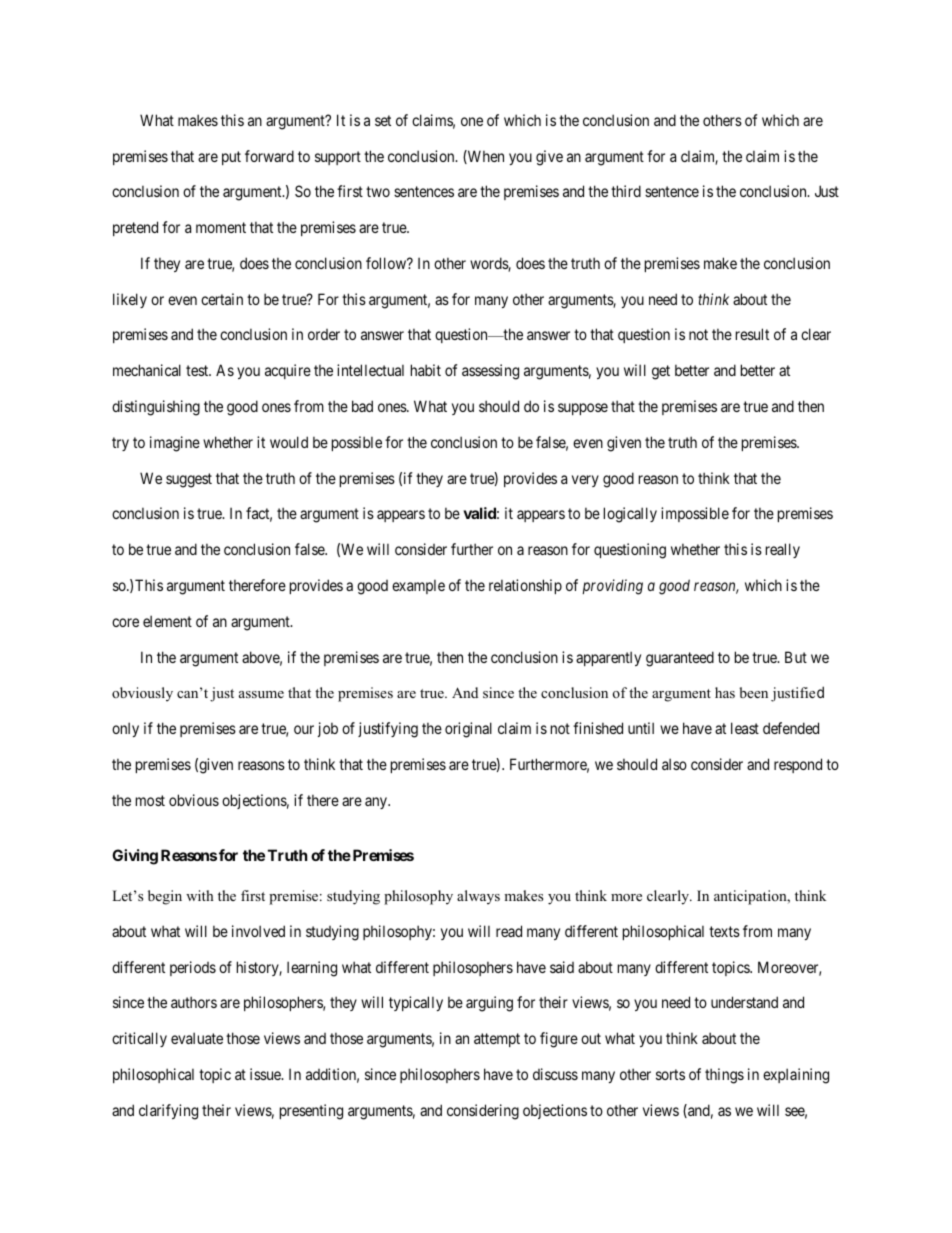  Describe the element at coordinates (626, 191) in the document. I see `third` at that location.
